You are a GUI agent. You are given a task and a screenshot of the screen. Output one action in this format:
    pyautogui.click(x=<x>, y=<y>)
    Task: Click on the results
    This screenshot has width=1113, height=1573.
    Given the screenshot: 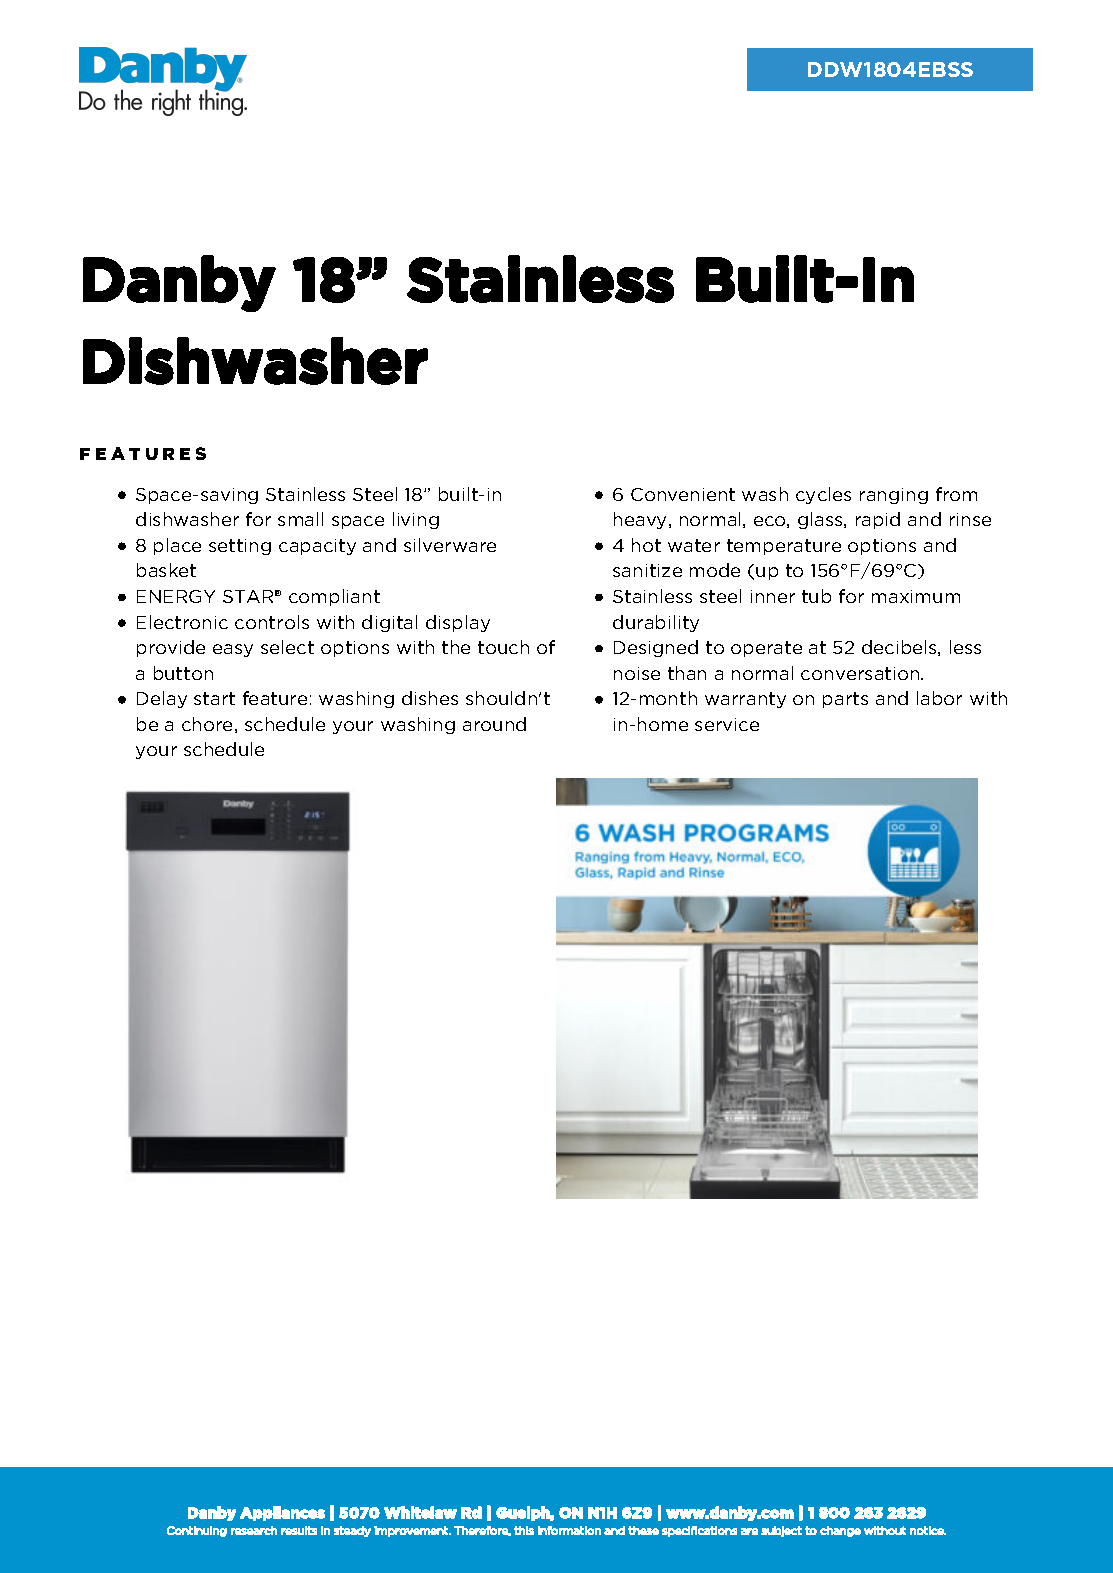 What is the action you would take?
    pyautogui.click(x=299, y=1530)
